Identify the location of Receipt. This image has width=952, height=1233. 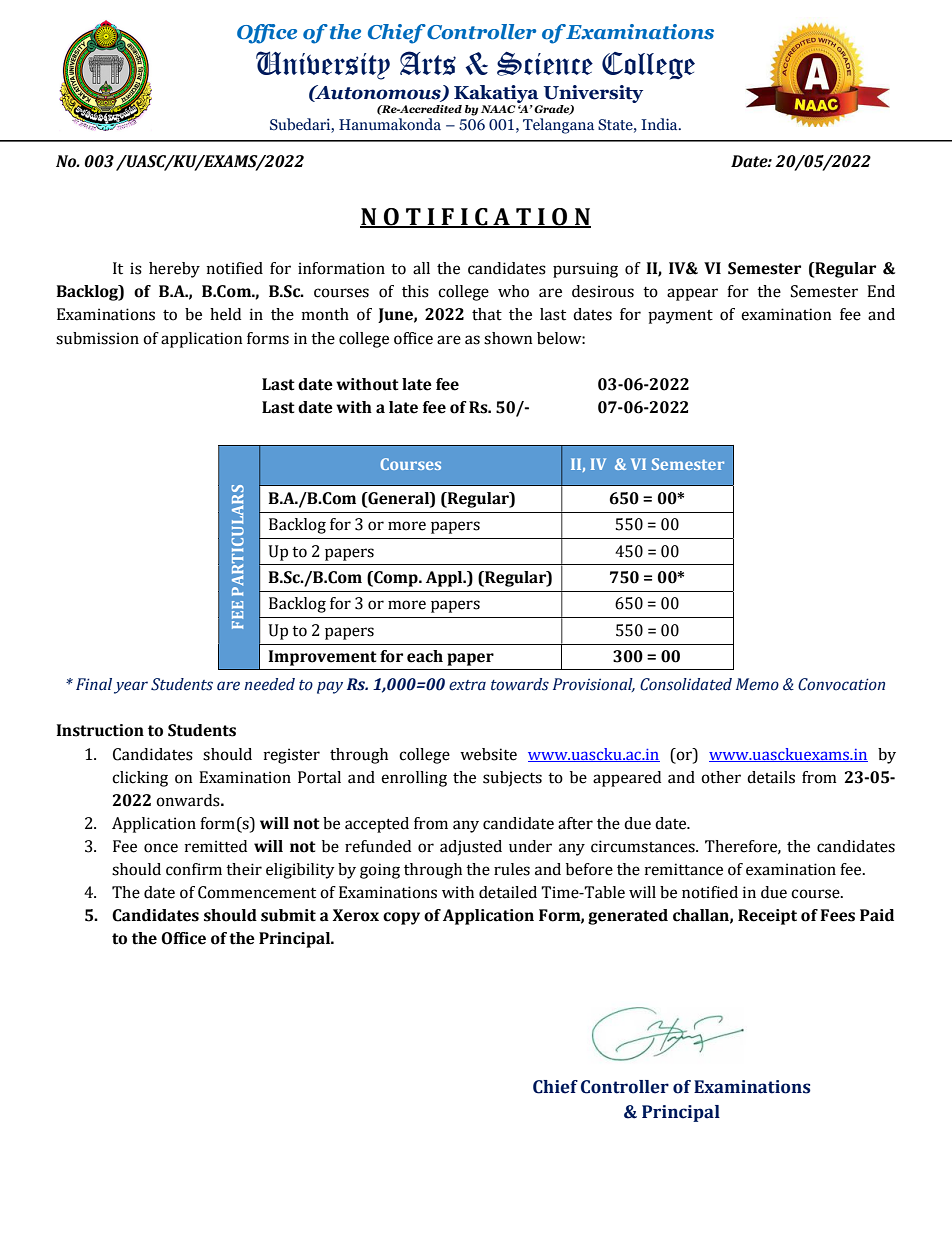
(767, 917).
